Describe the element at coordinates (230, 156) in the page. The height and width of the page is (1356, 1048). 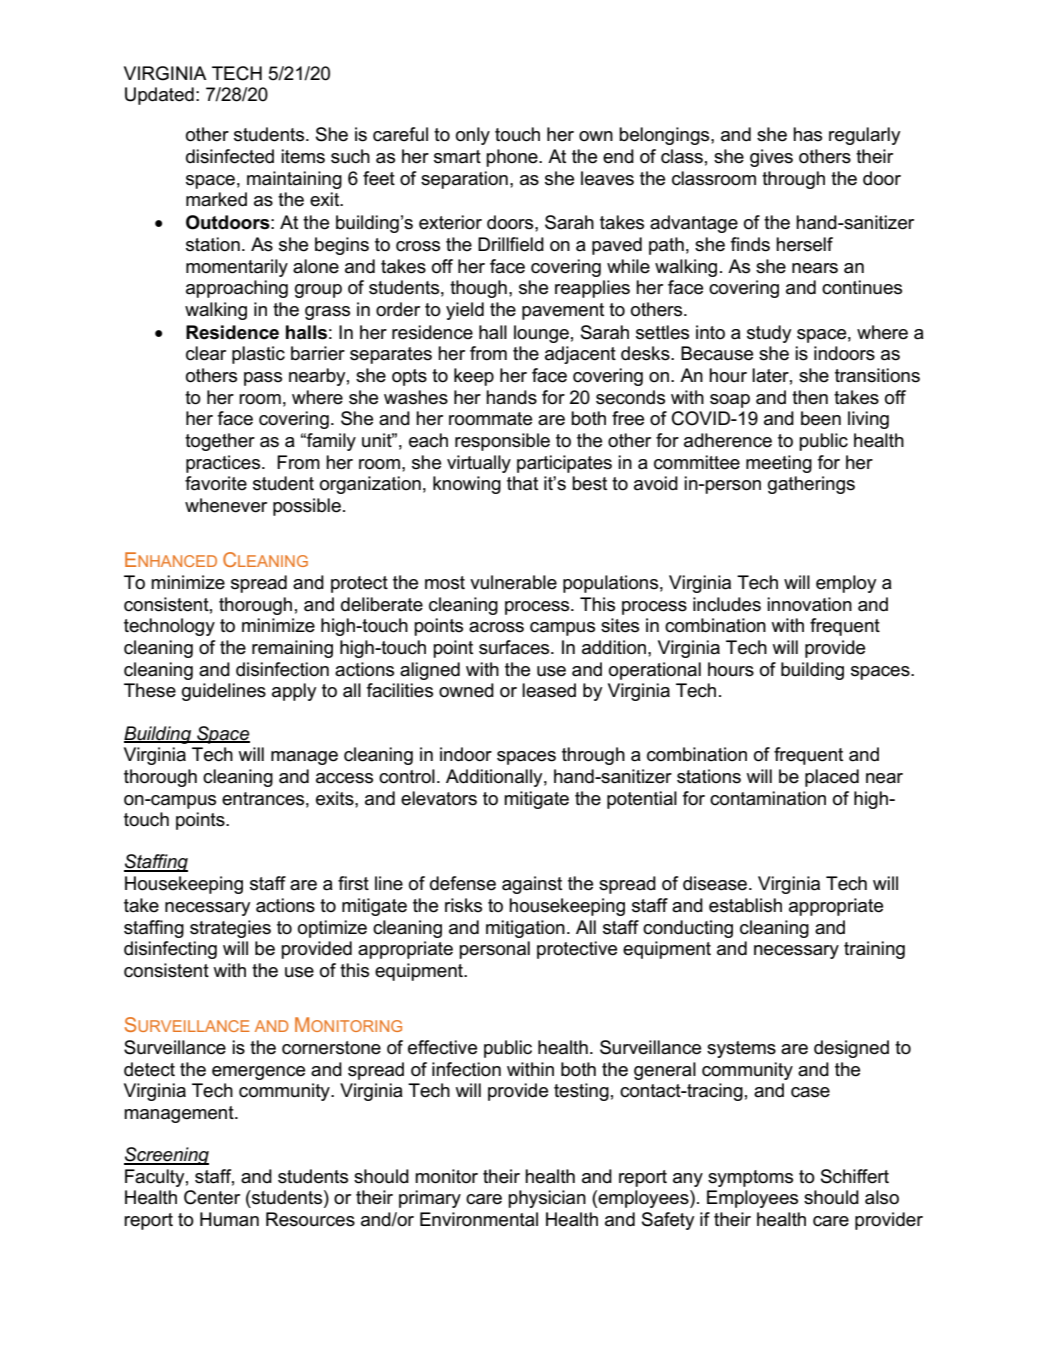
I see `disinfected` at that location.
